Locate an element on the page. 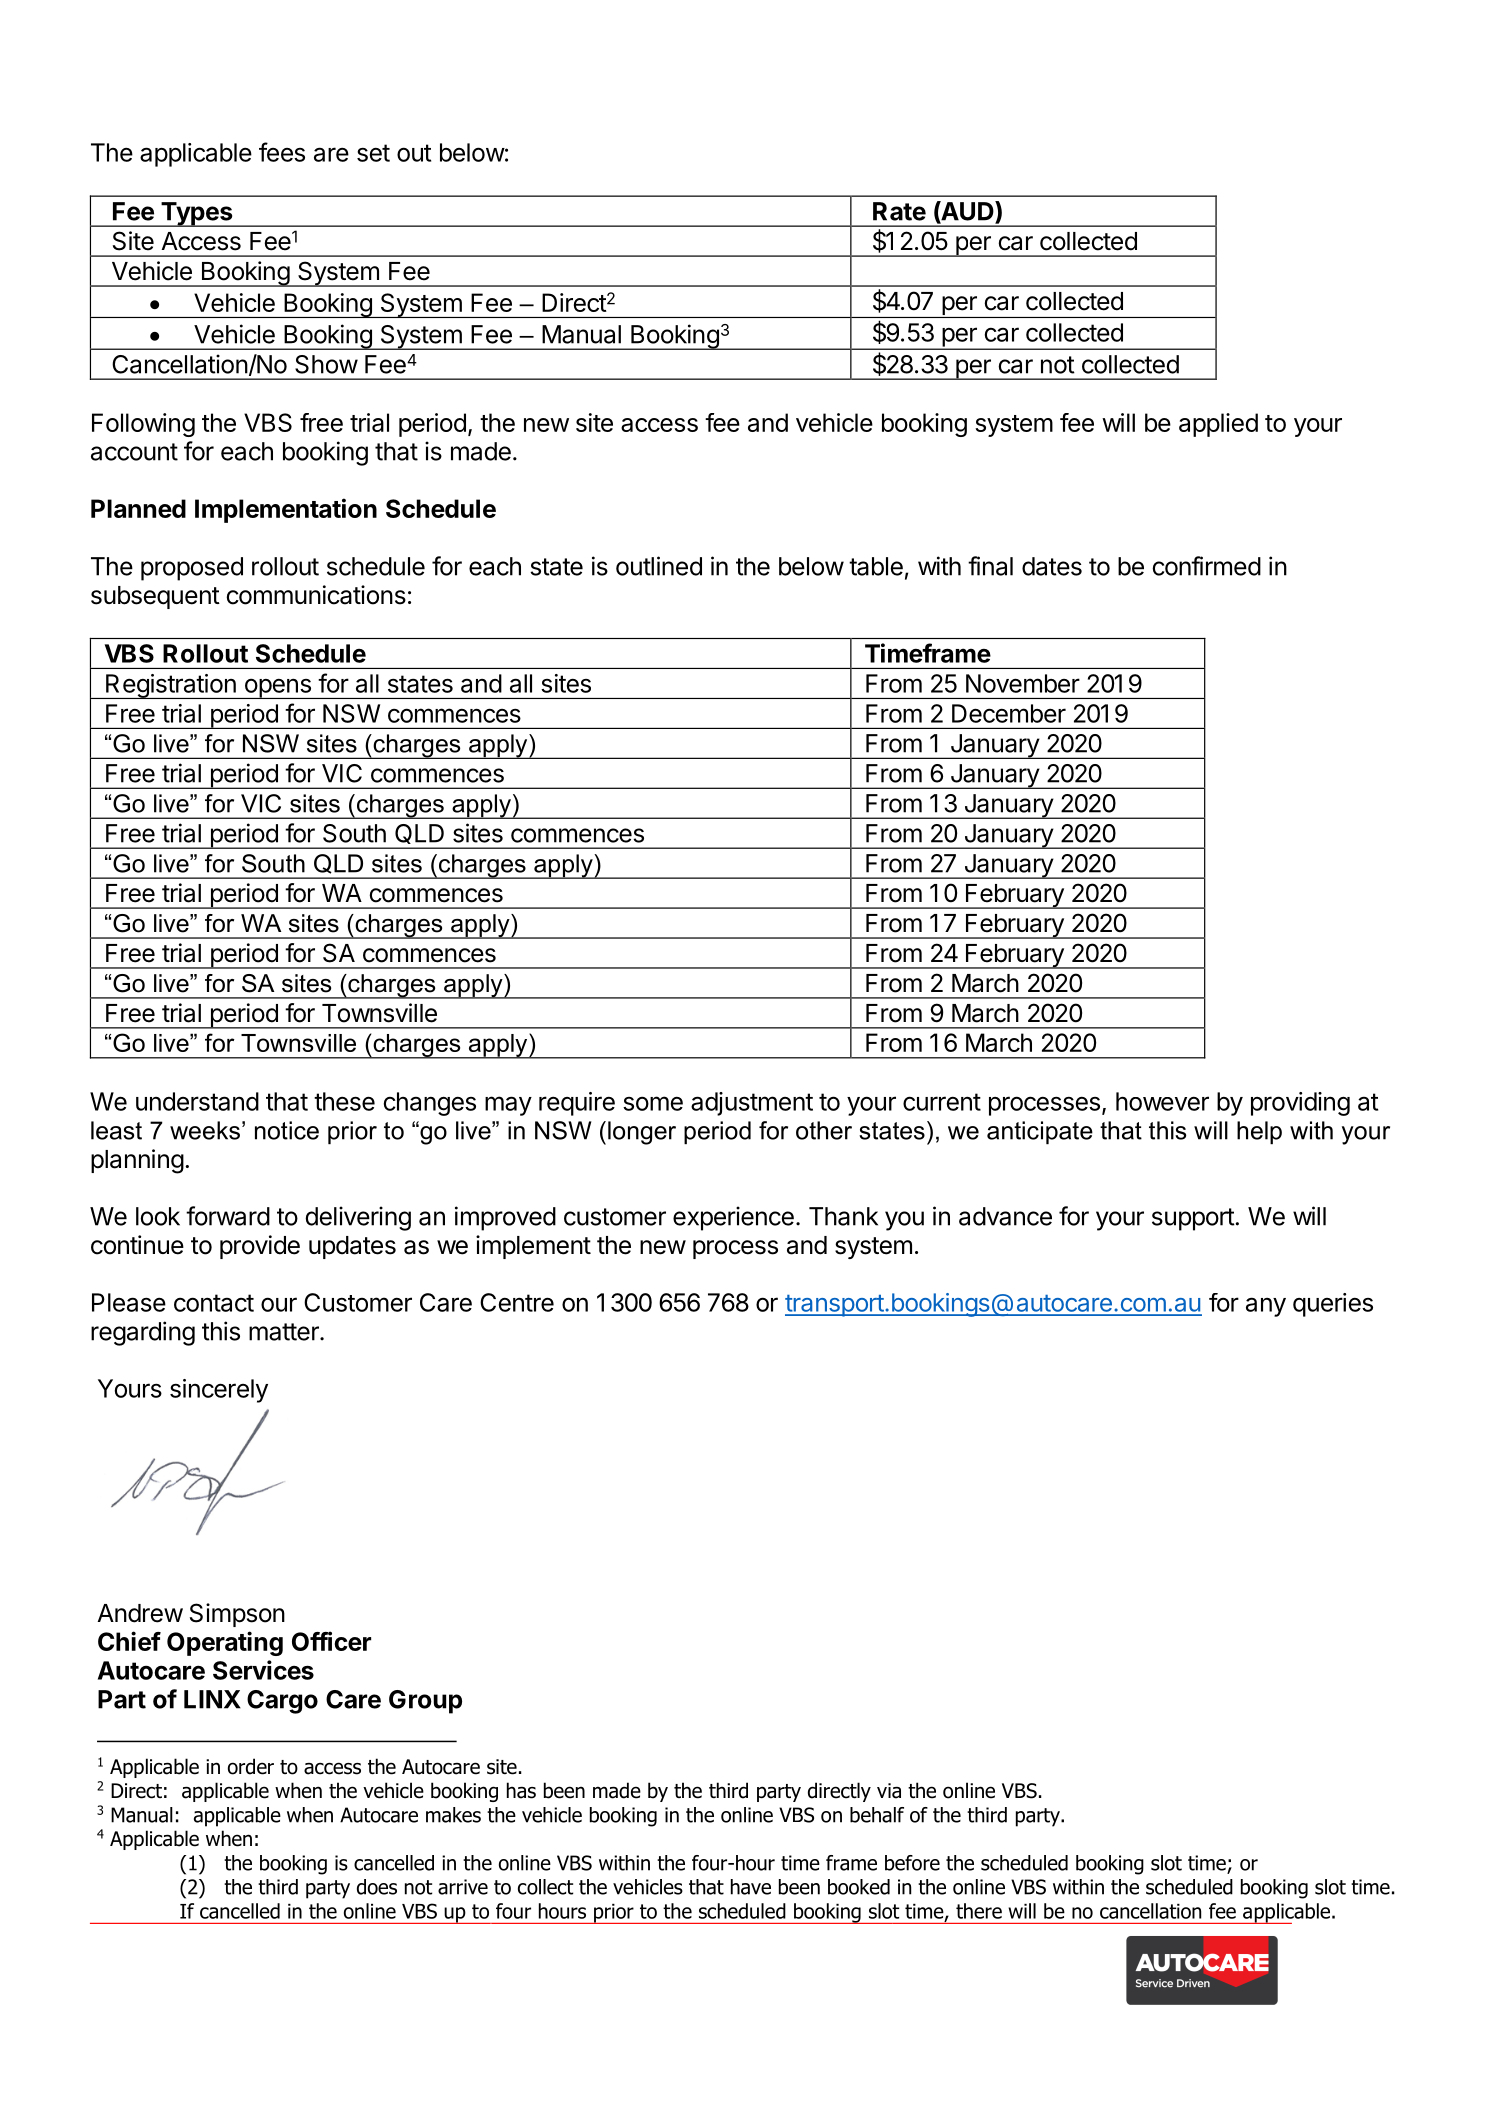 The height and width of the page is (2101, 1486). Types is located at coordinates (197, 214).
